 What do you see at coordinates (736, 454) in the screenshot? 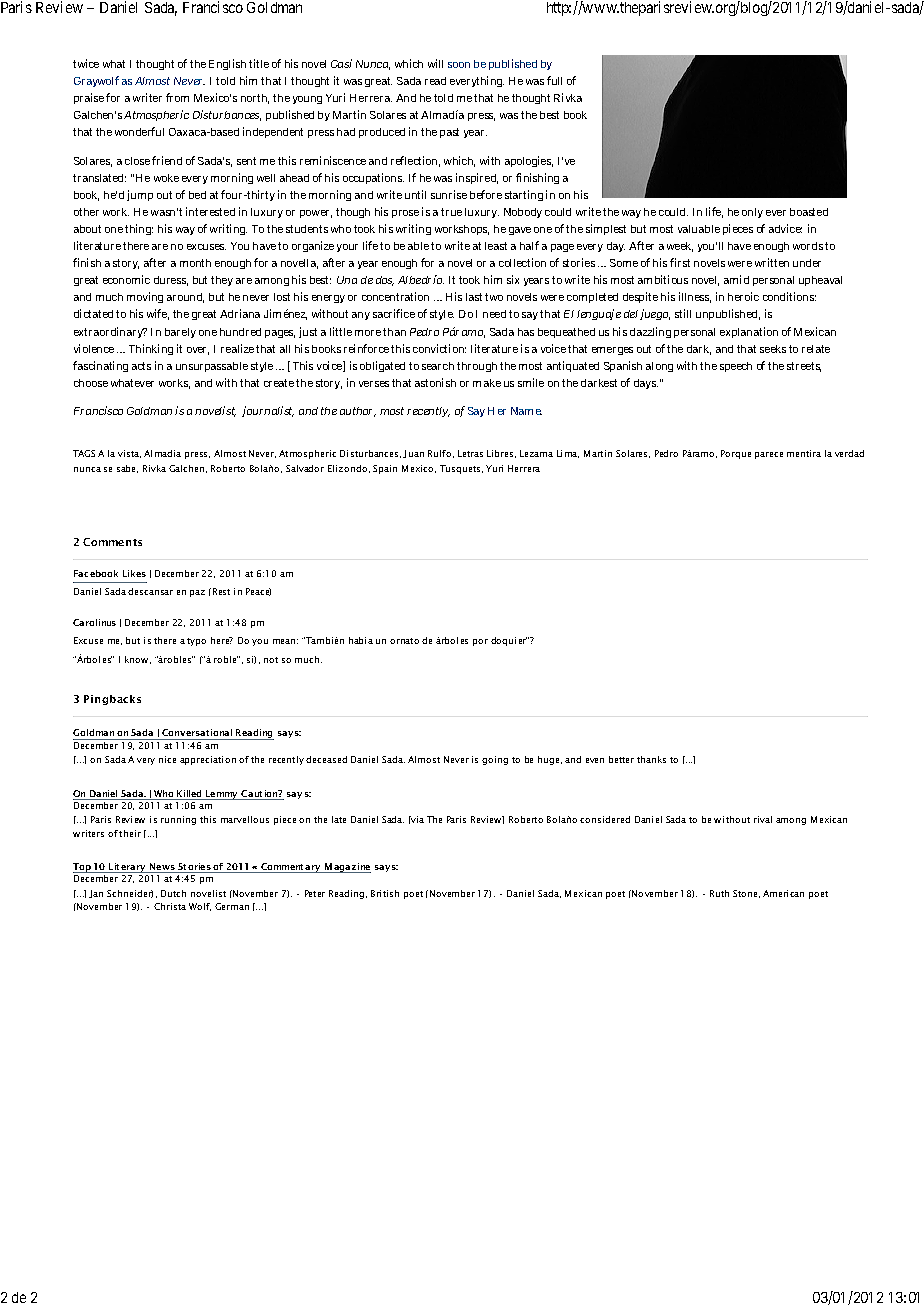
I see `Porque` at bounding box center [736, 454].
